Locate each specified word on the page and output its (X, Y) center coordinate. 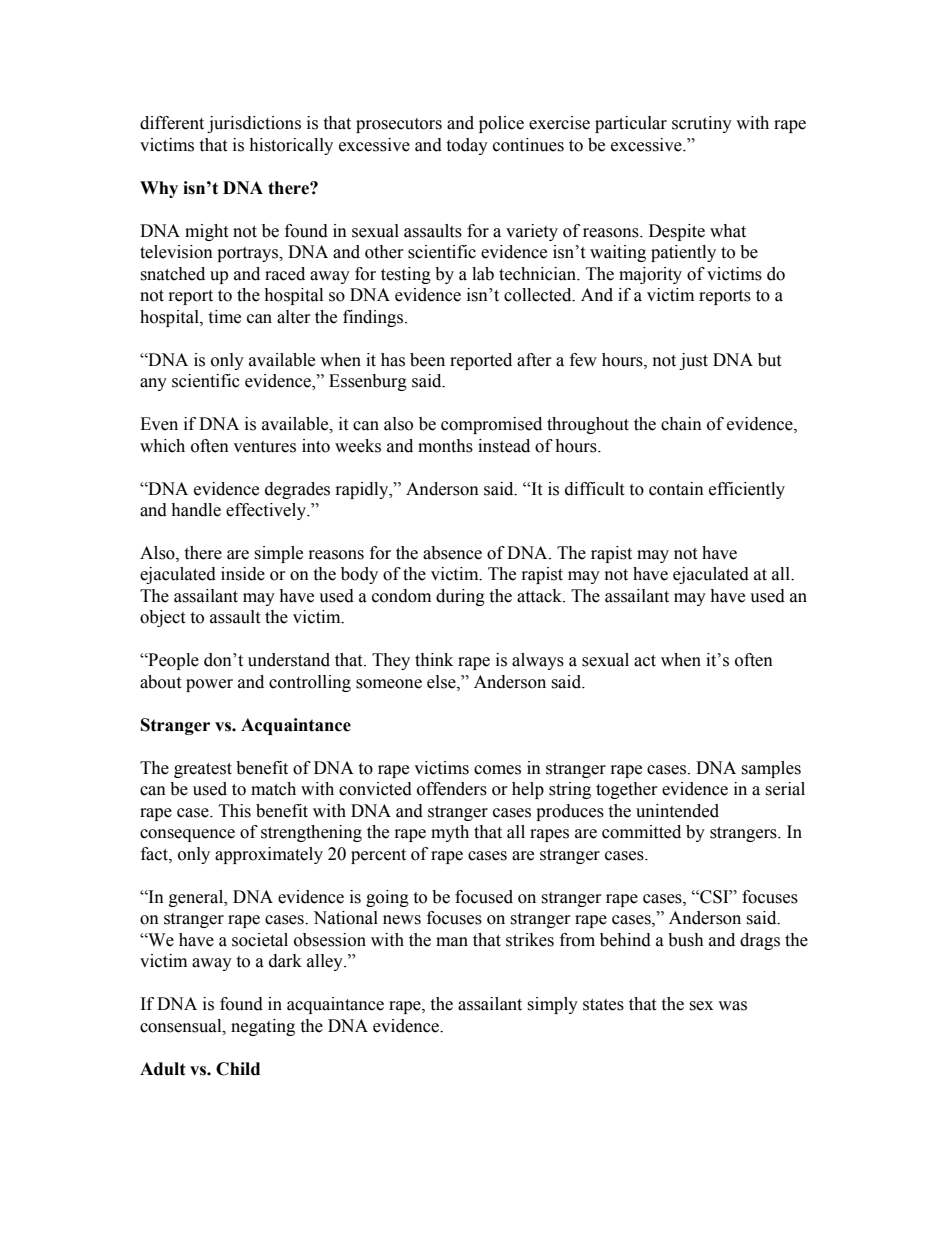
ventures (264, 447)
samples (771, 769)
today (467, 146)
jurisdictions (254, 124)
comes (497, 770)
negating (263, 1027)
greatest (203, 770)
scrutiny (702, 124)
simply (552, 1005)
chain (681, 424)
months (445, 446)
